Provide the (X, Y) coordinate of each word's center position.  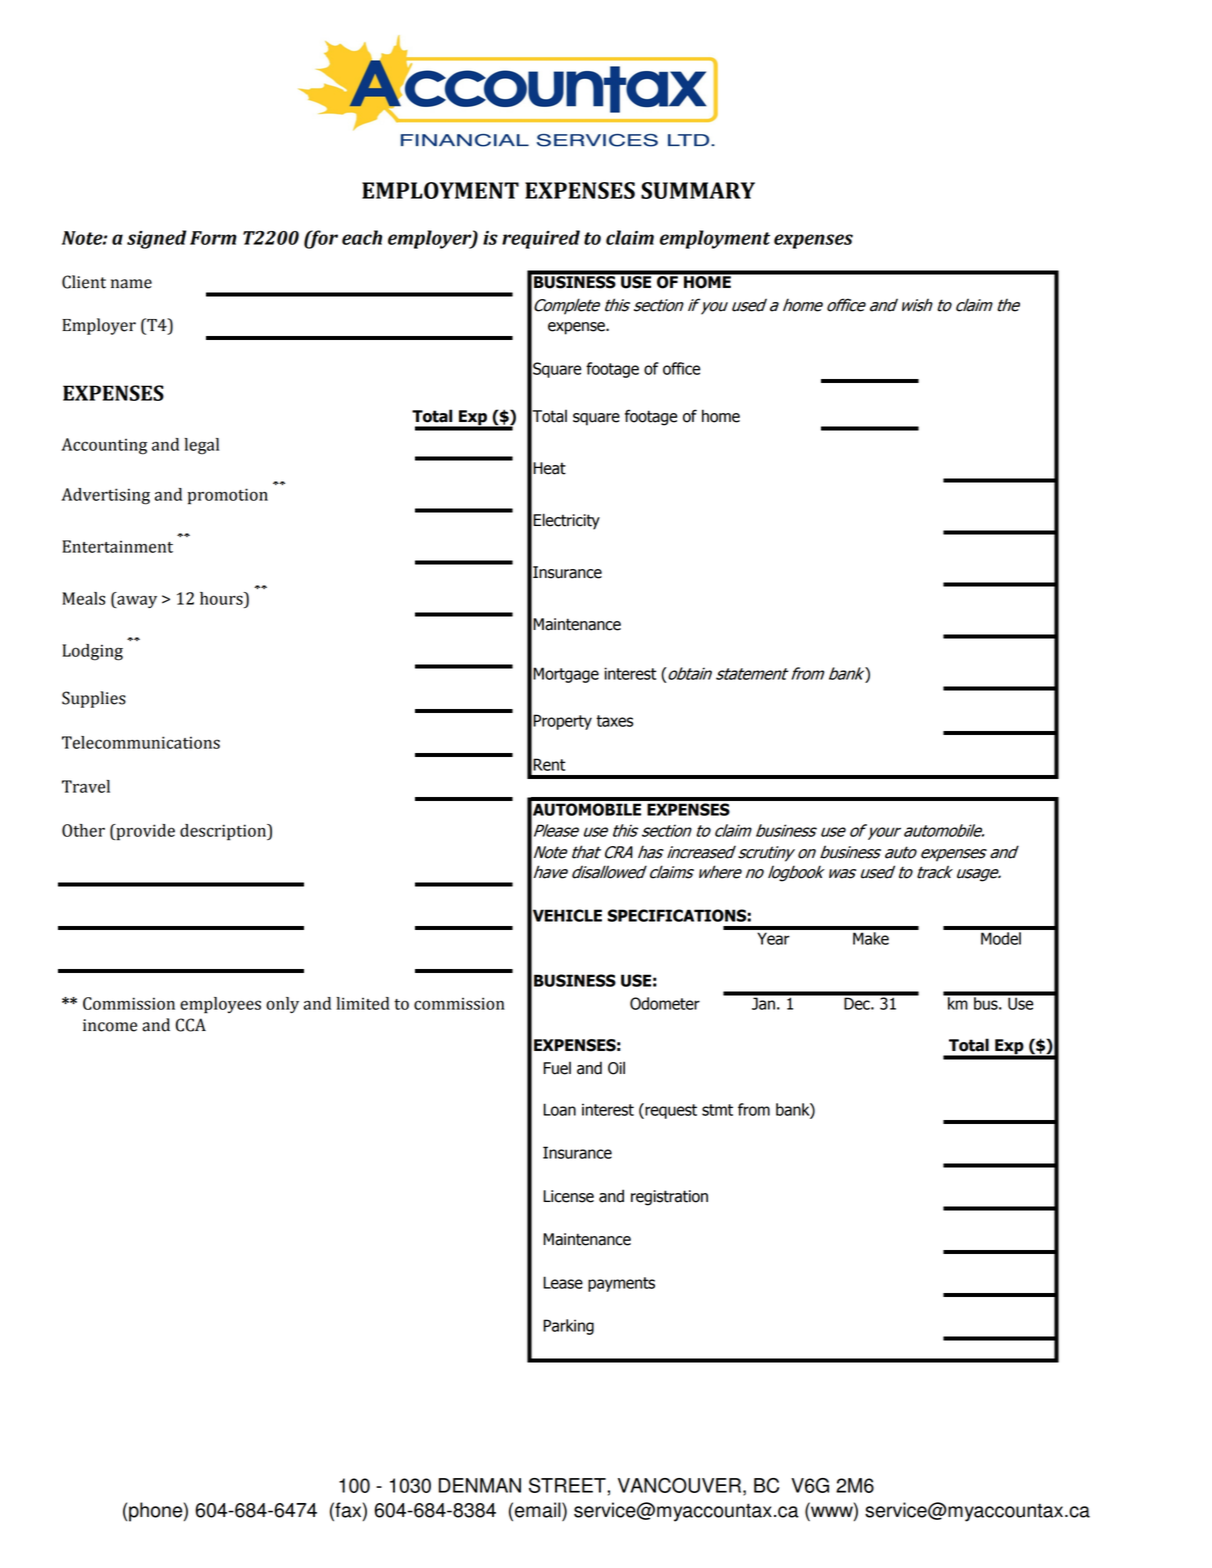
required (541, 239)
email (539, 1510)
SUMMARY (698, 190)
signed (157, 239)
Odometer (665, 1003)
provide (144, 832)
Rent (549, 764)
